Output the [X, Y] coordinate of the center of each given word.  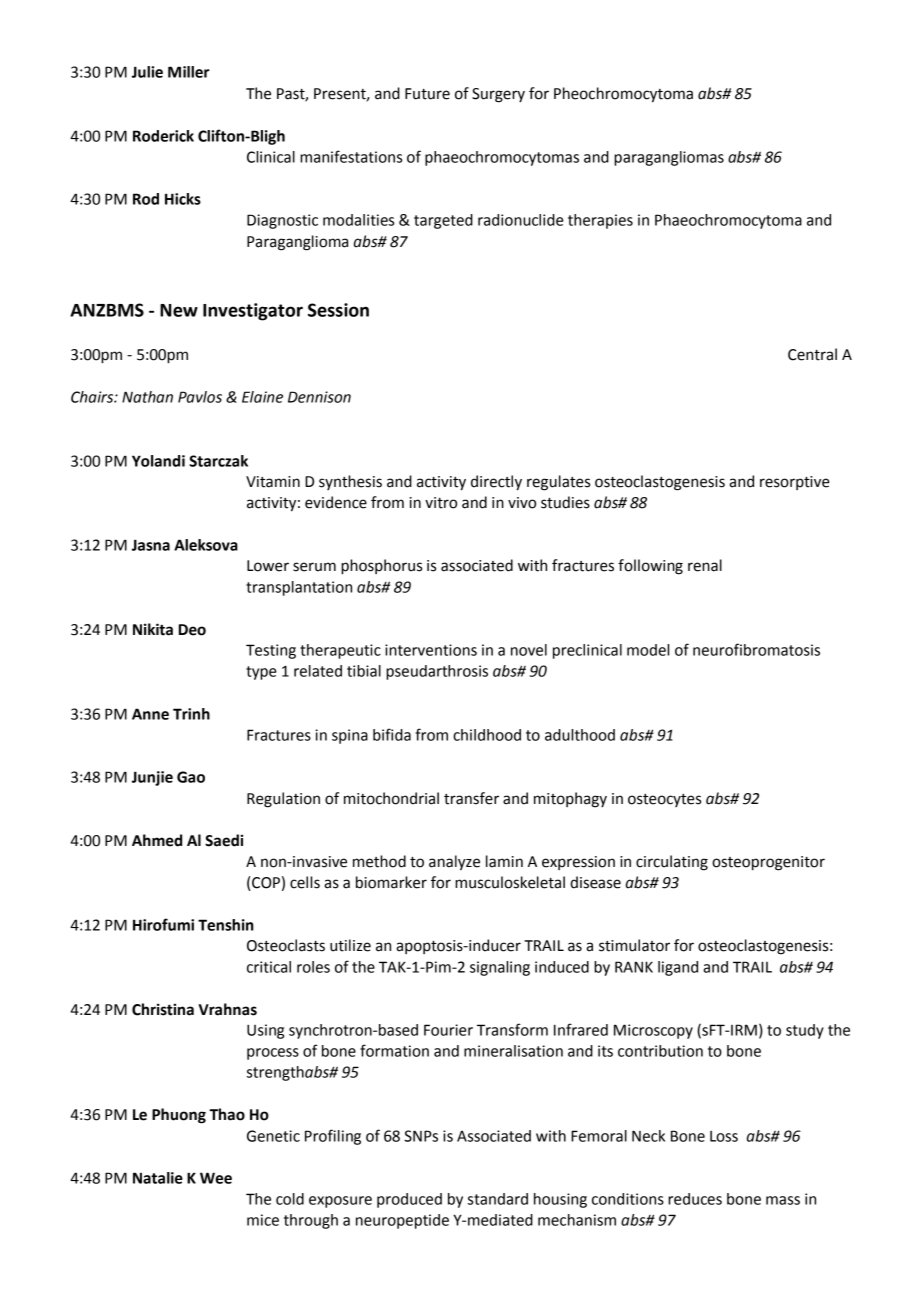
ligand [678, 968]
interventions [431, 650]
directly [496, 483]
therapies [600, 221]
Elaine [262, 397]
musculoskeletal [510, 882]
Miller [189, 72]
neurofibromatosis [756, 649]
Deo [192, 630]
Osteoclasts [286, 945]
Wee [216, 1178]
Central [812, 354]
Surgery [498, 95]
